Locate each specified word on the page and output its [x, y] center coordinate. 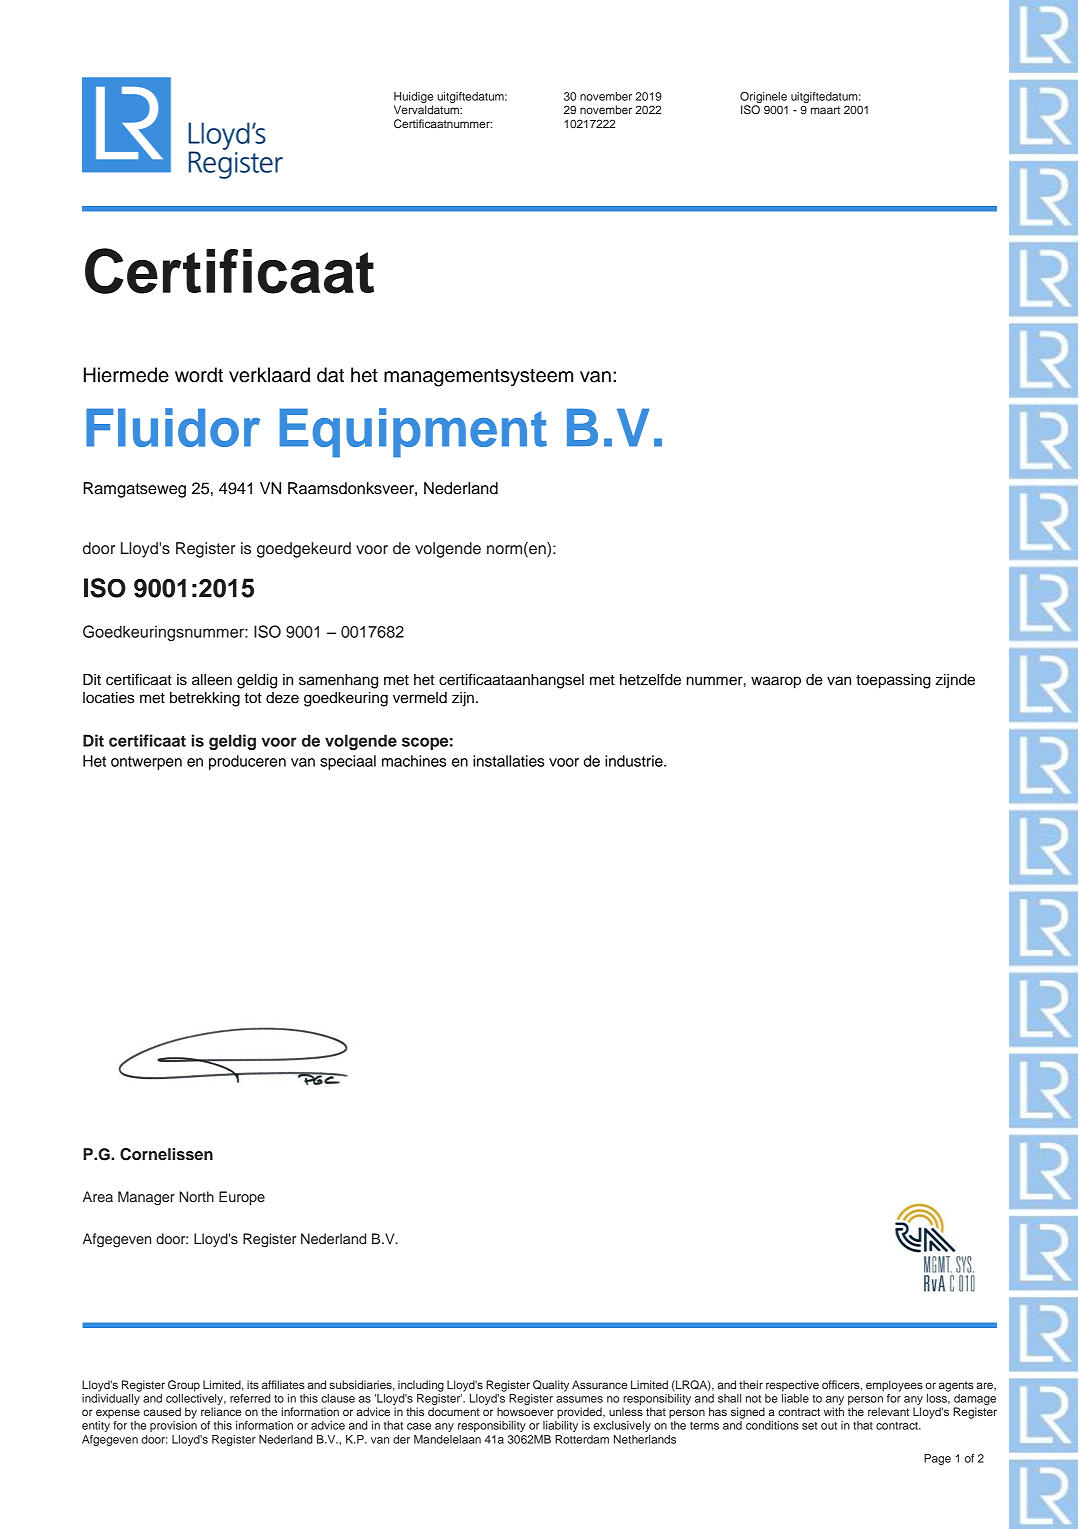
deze [282, 698]
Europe [242, 1198]
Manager [146, 1198]
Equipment [413, 432]
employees [894, 1386]
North [196, 1196]
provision [173, 1426]
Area [98, 1196]
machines [414, 761]
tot [253, 698]
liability [560, 1426]
